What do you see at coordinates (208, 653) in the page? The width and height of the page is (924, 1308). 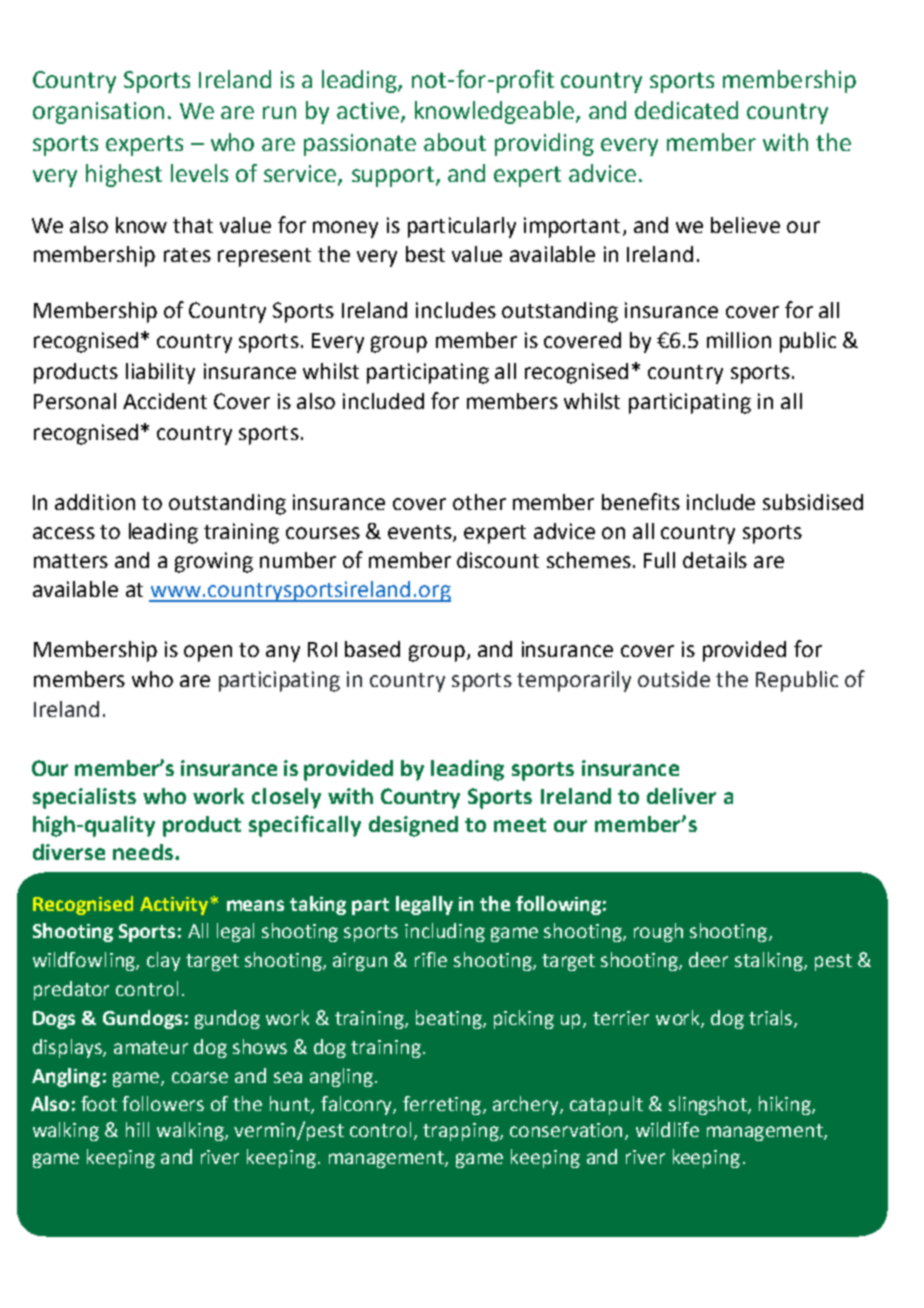 I see `open` at bounding box center [208, 653].
